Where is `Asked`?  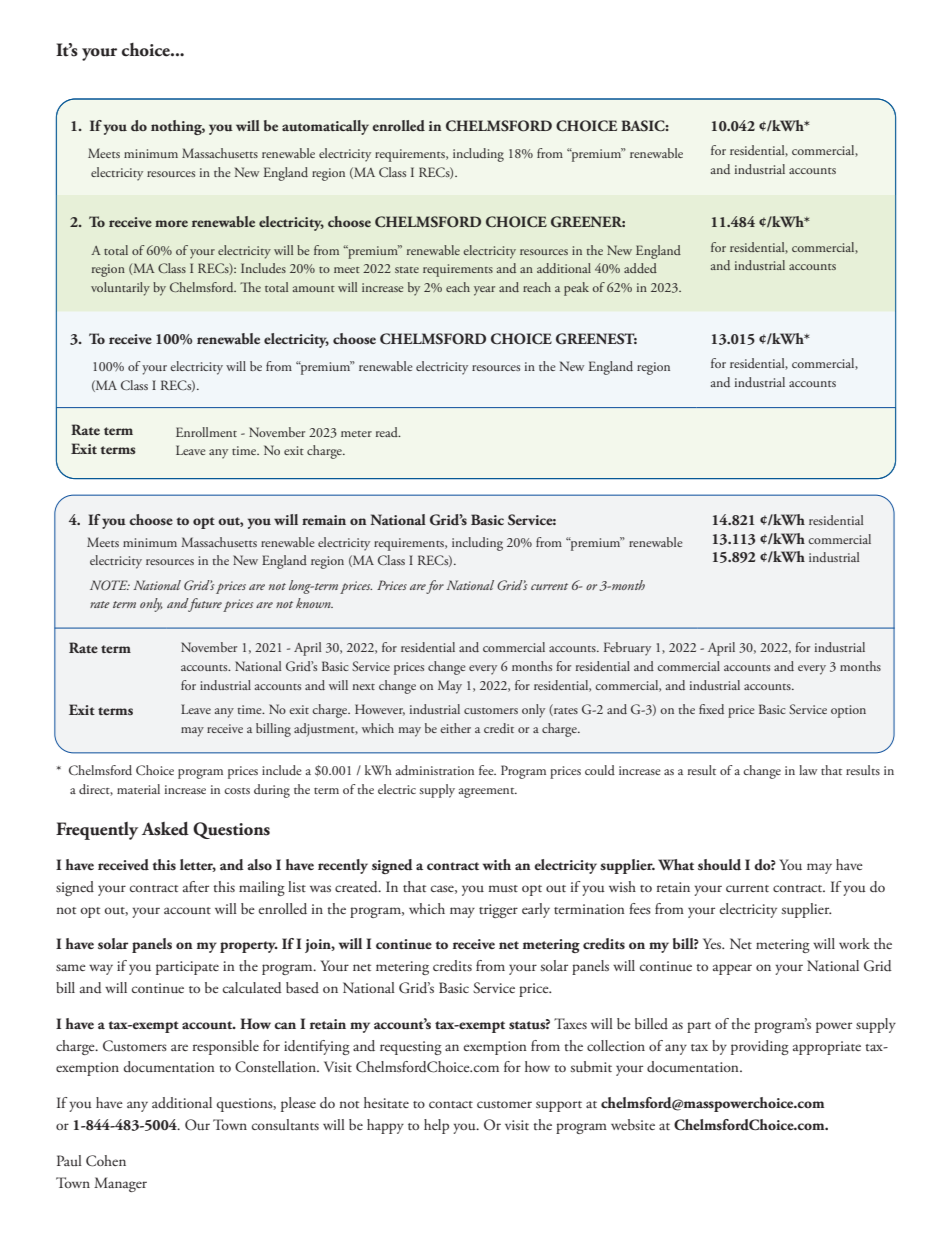 Asked is located at coordinates (165, 829).
